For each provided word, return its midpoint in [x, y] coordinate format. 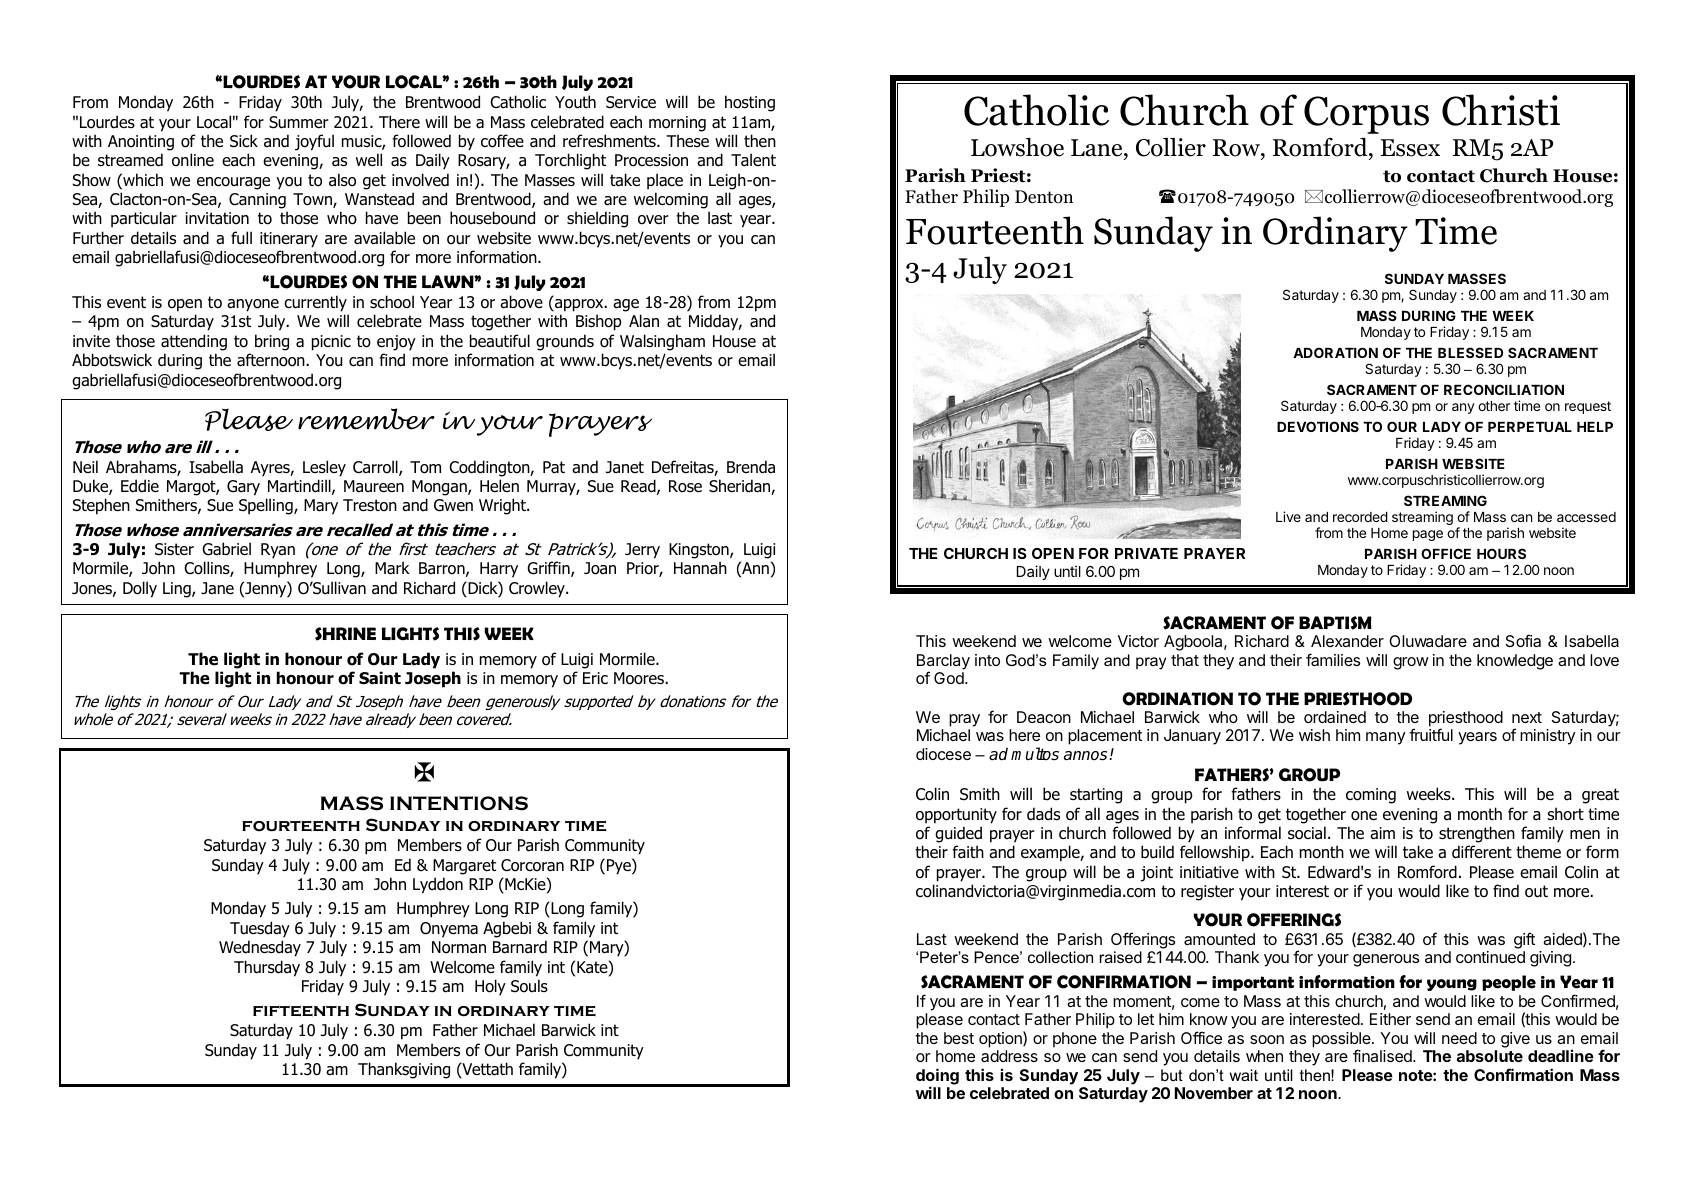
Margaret [464, 867]
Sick [244, 141]
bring [272, 342]
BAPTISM [1335, 623]
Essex [1410, 148]
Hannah [700, 568]
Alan [644, 321]
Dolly [140, 589]
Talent [753, 160]
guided [958, 834]
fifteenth [301, 1011]
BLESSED [1470, 352]
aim [1382, 833]
